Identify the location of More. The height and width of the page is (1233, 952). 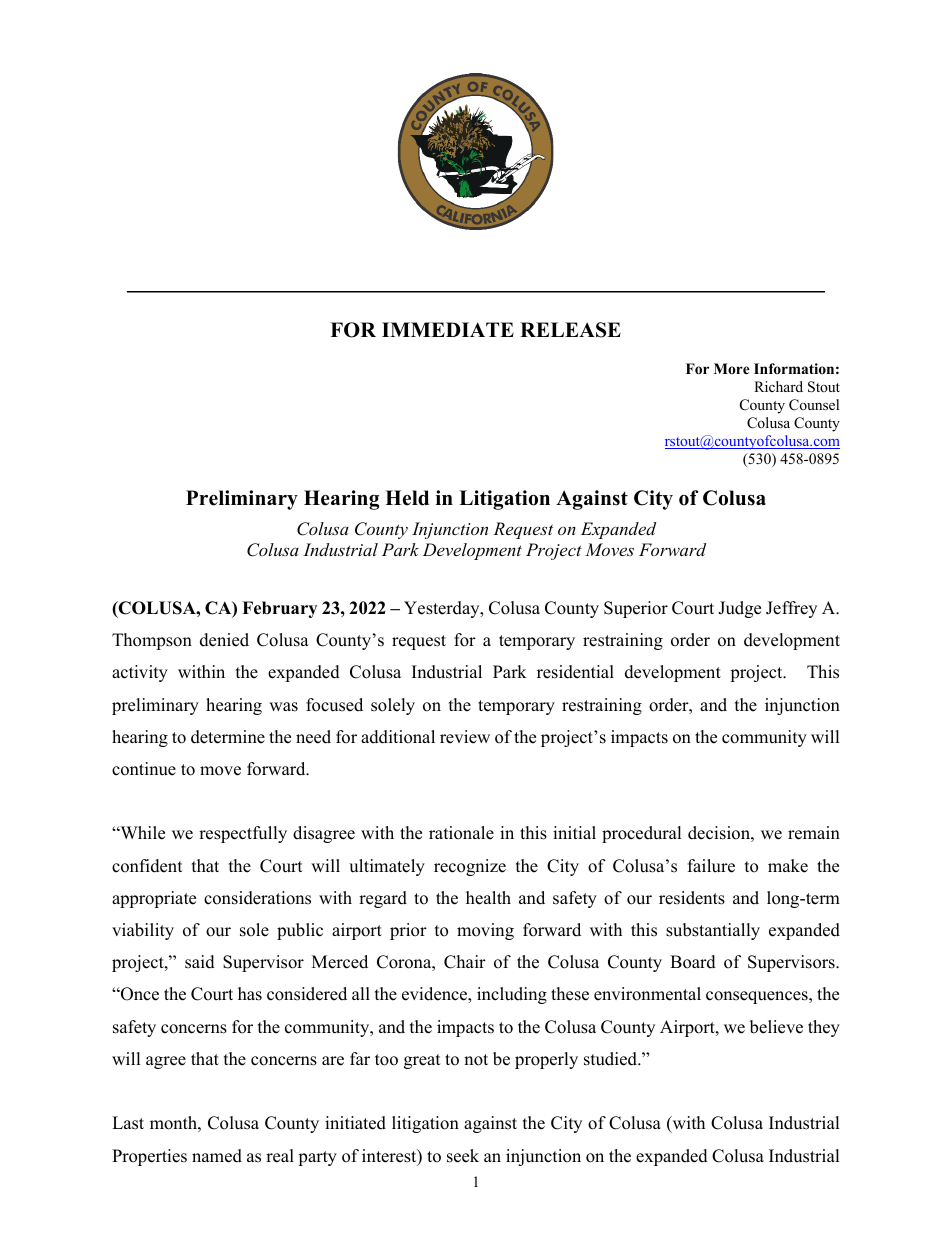
(732, 368).
